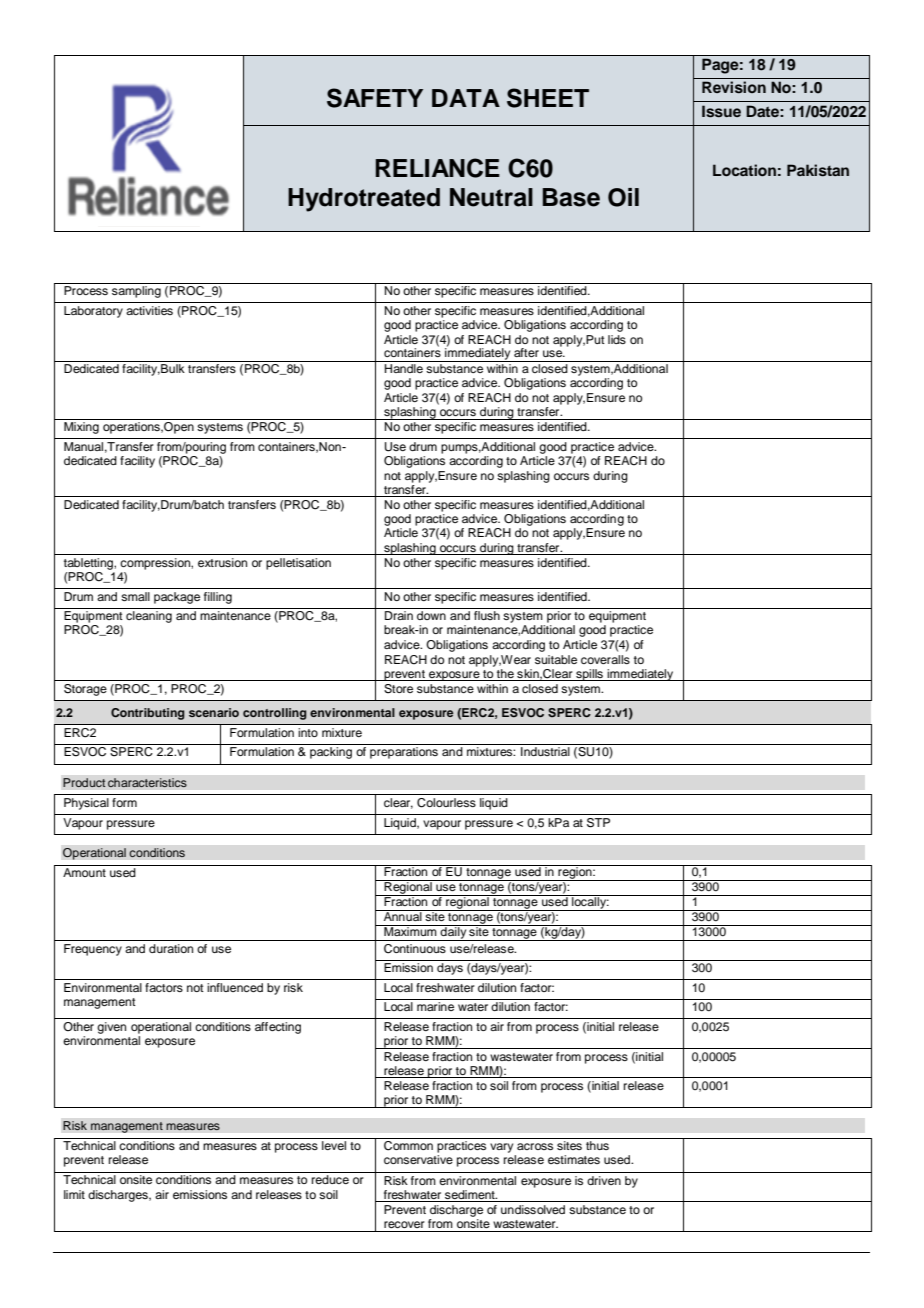 The width and height of the screenshot is (924, 1308). Describe the element at coordinates (617, 339) in the screenshot. I see `lids` at that location.
